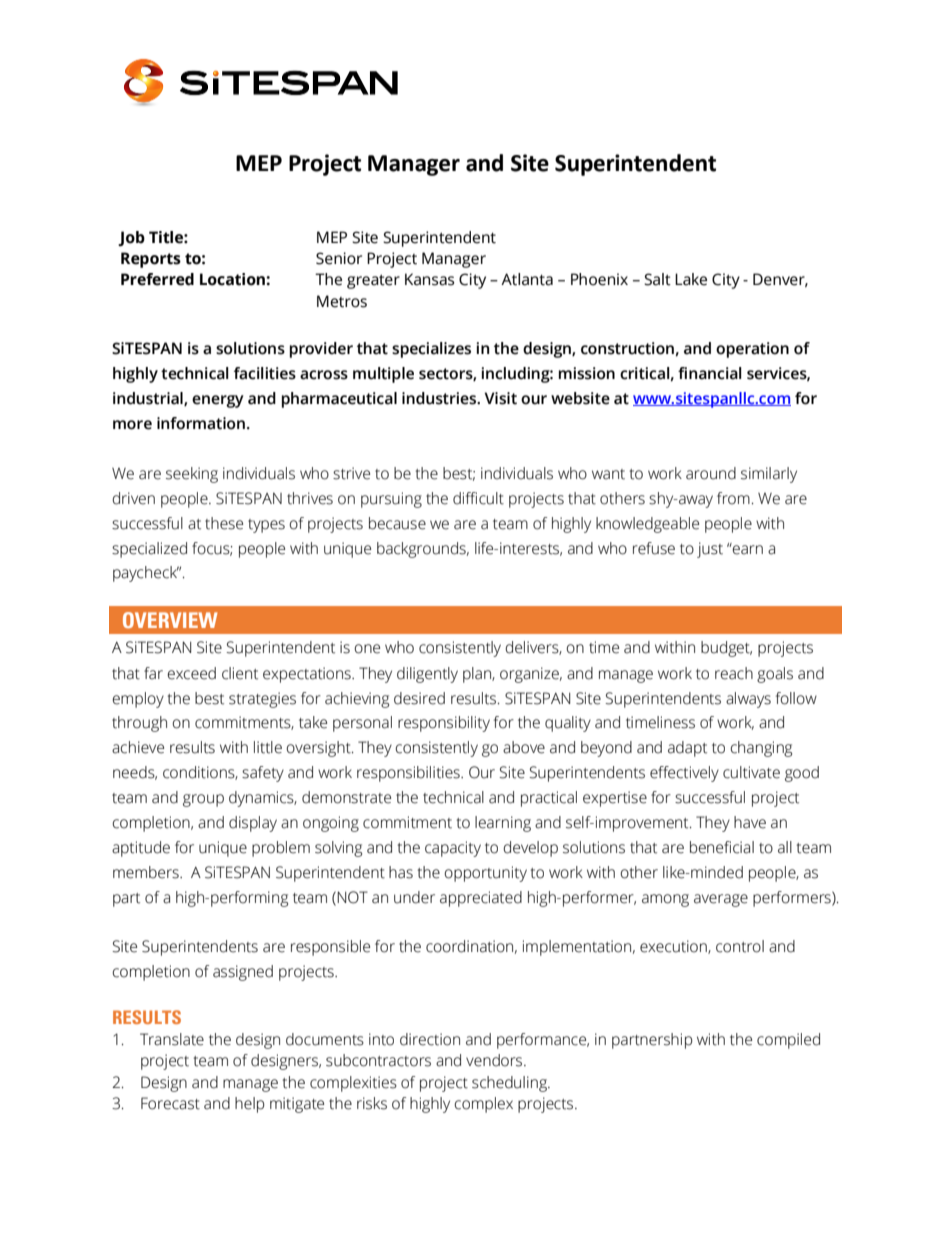 The image size is (952, 1233). I want to click on compiled, so click(788, 1041).
